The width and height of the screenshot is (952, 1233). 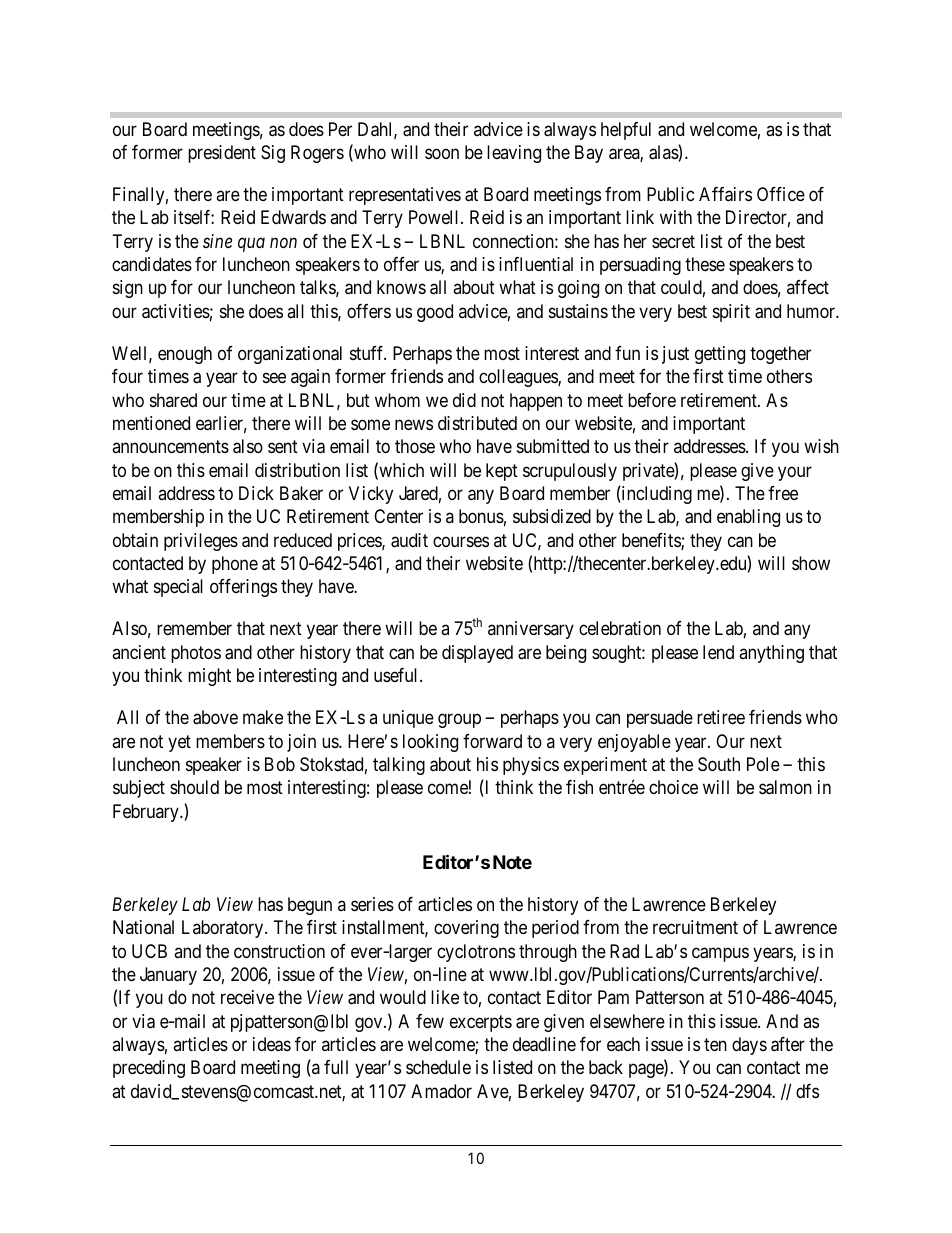 What do you see at coordinates (492, 741) in the screenshot?
I see `forward` at bounding box center [492, 741].
